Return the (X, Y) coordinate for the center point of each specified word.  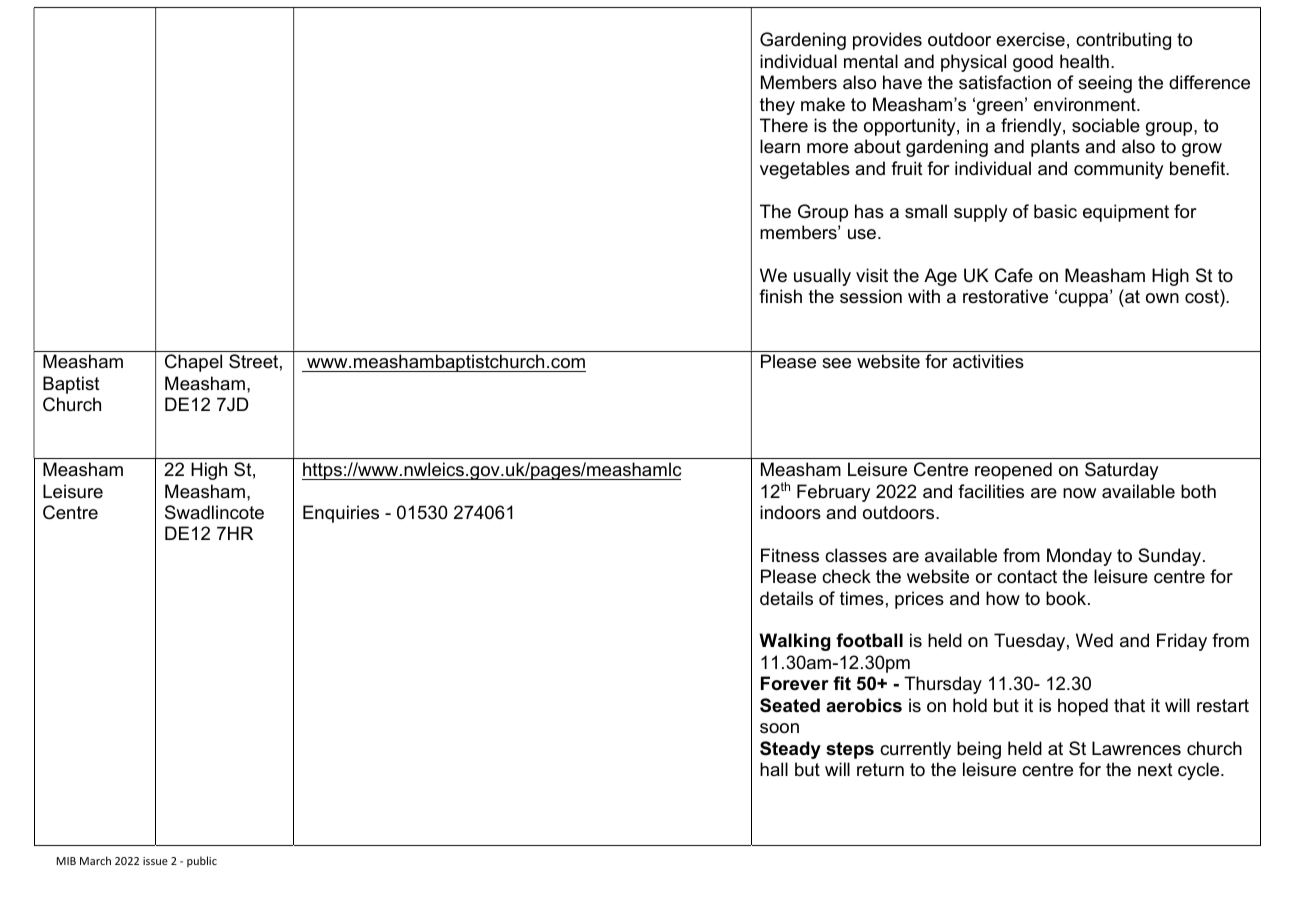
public (202, 861)
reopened (1013, 471)
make (823, 104)
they (777, 106)
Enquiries (341, 514)
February (833, 493)
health (1084, 61)
